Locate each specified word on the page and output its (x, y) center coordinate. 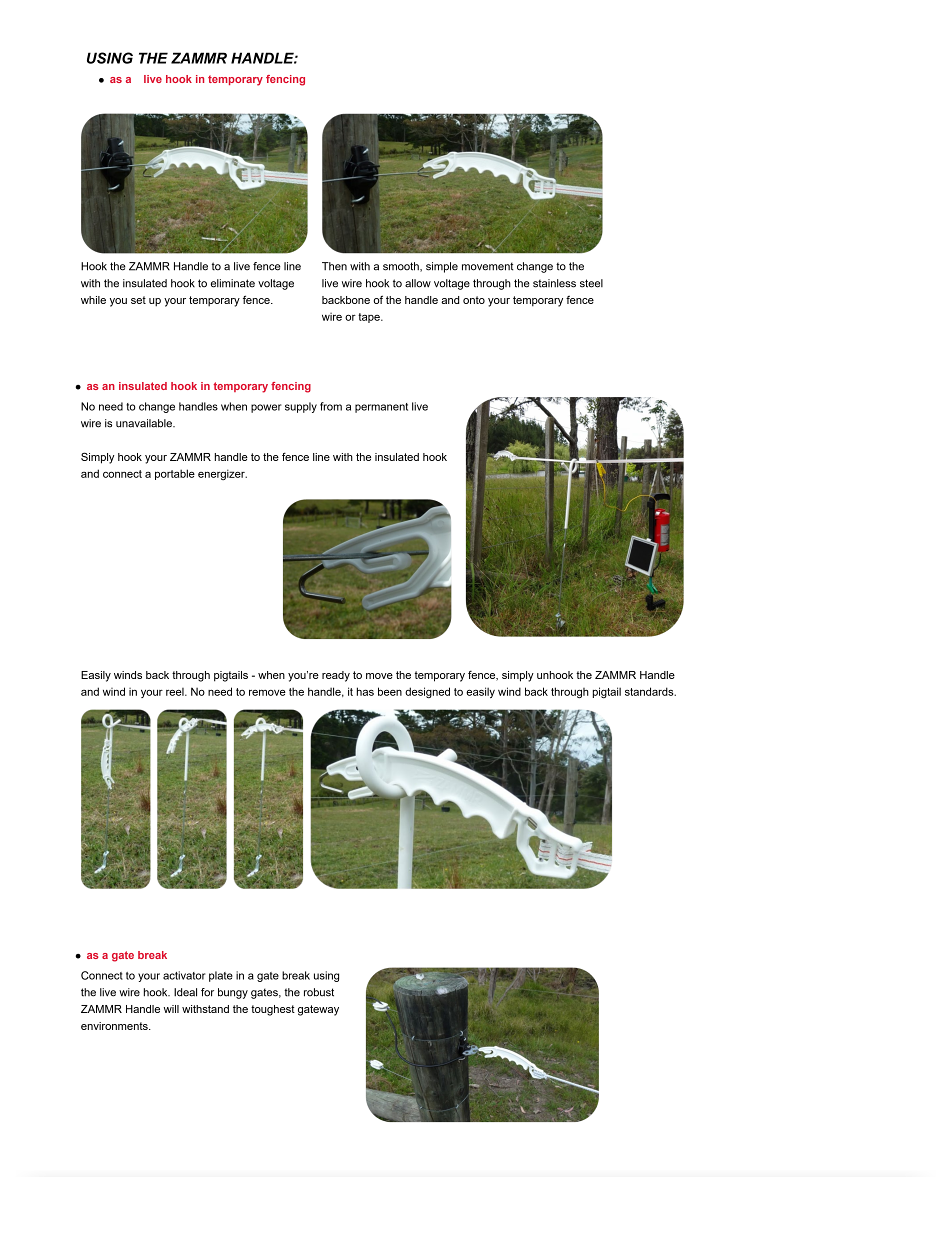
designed (427, 693)
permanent (381, 408)
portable (175, 474)
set (138, 300)
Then (334, 266)
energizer (222, 474)
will (171, 1009)
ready (336, 676)
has (365, 691)
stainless (554, 283)
